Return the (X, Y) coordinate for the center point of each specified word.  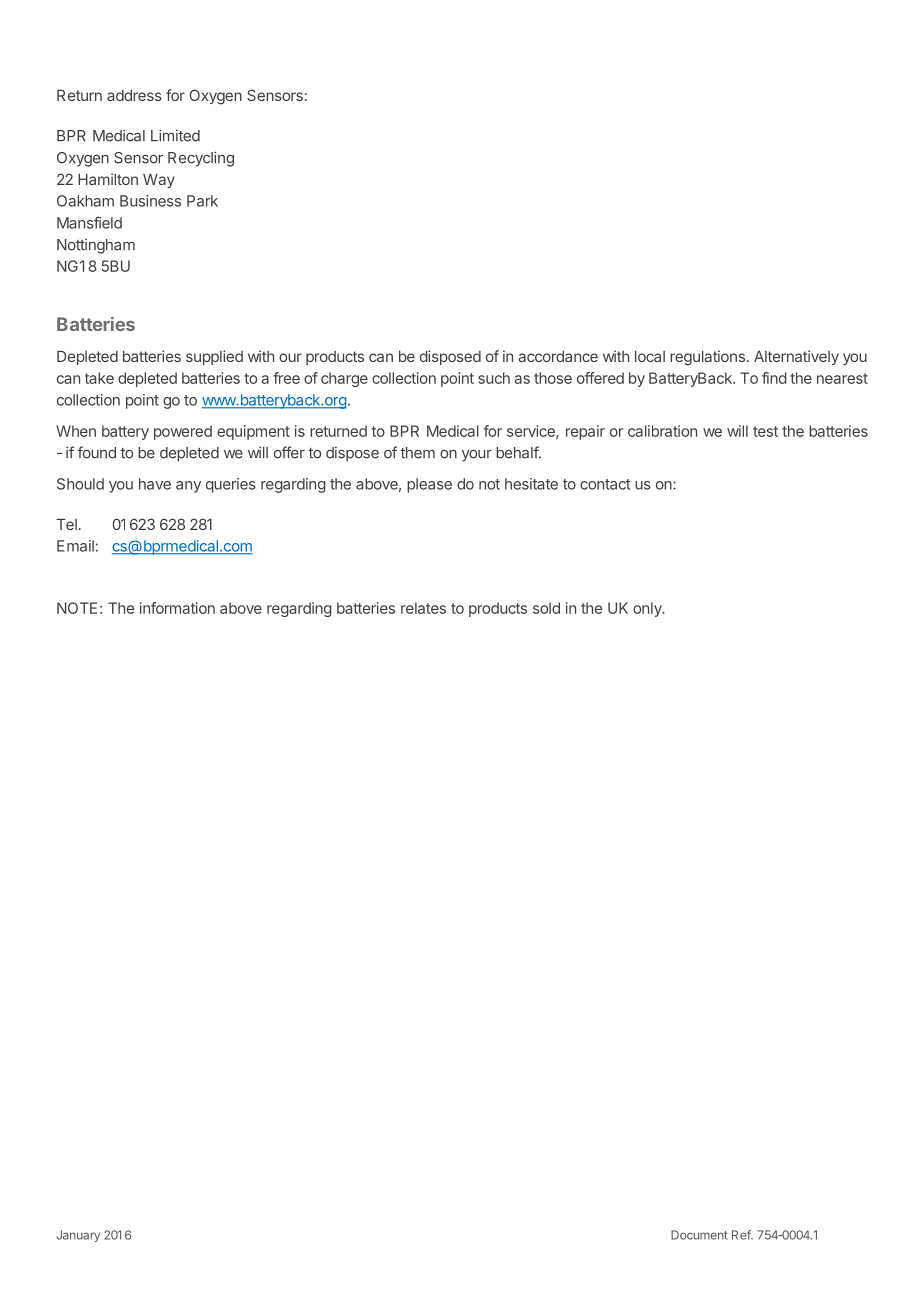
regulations (707, 358)
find (774, 378)
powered (183, 432)
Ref (742, 1235)
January (78, 1236)
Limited (175, 135)
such (494, 378)
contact (605, 484)
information (177, 608)
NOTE (77, 608)
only (648, 609)
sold (546, 608)
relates (423, 608)
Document (699, 1235)
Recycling (201, 159)
